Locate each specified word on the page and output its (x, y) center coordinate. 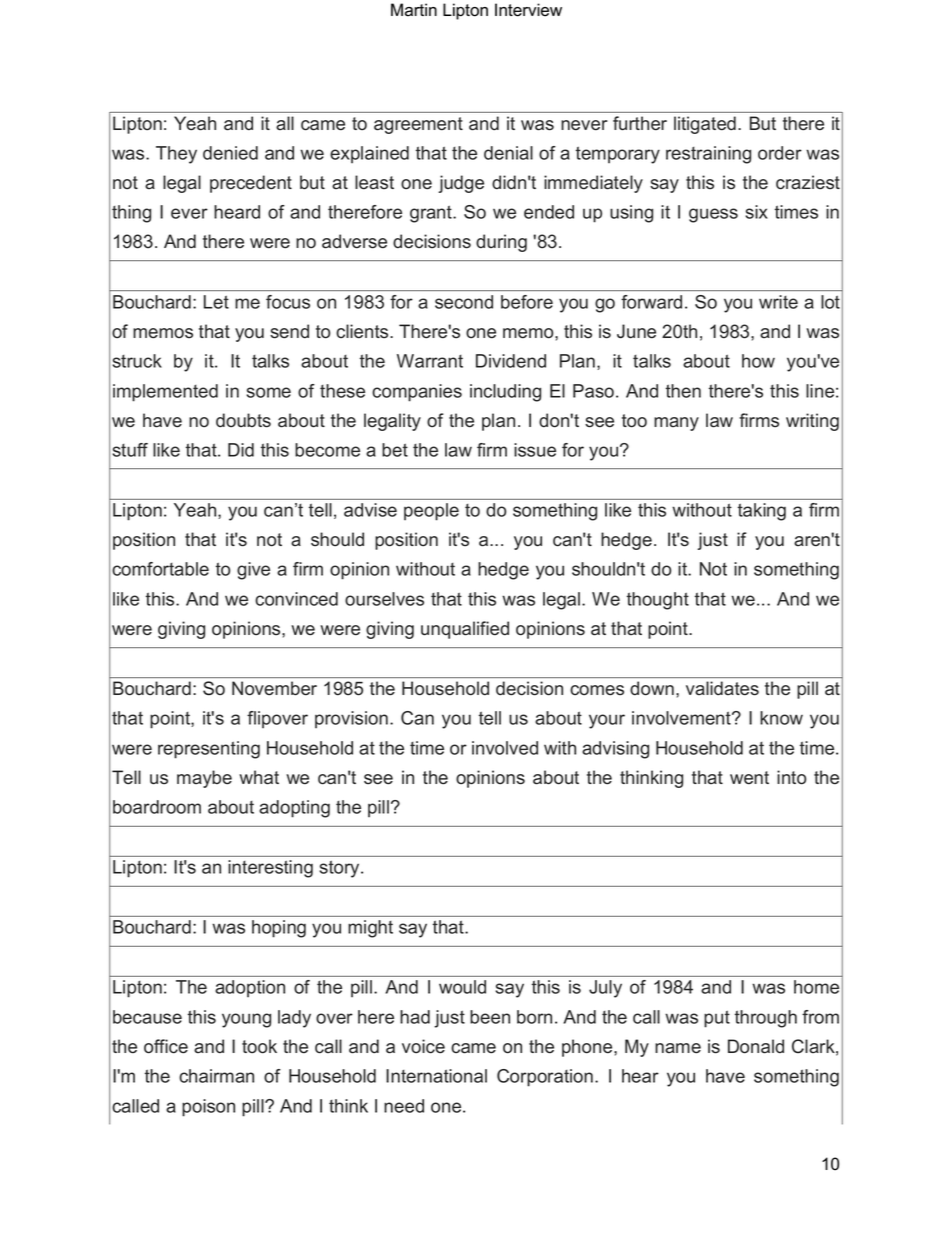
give (253, 571)
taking (762, 512)
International (436, 1076)
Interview (528, 10)
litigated (705, 125)
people (431, 512)
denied (230, 153)
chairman (216, 1076)
